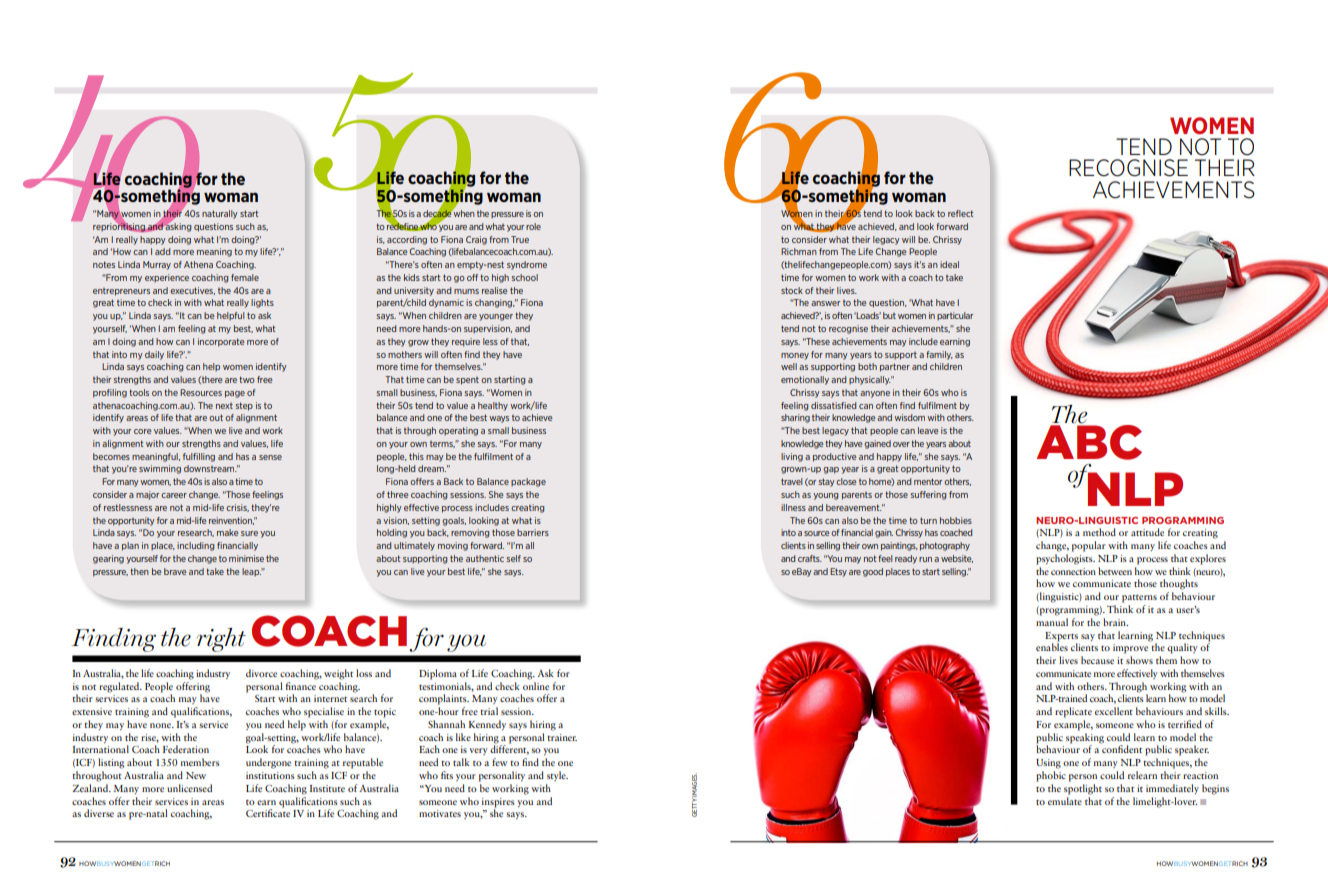 This page has width=1328, height=896. Describe the element at coordinates (533, 226) in the page. I see `role` at that location.
